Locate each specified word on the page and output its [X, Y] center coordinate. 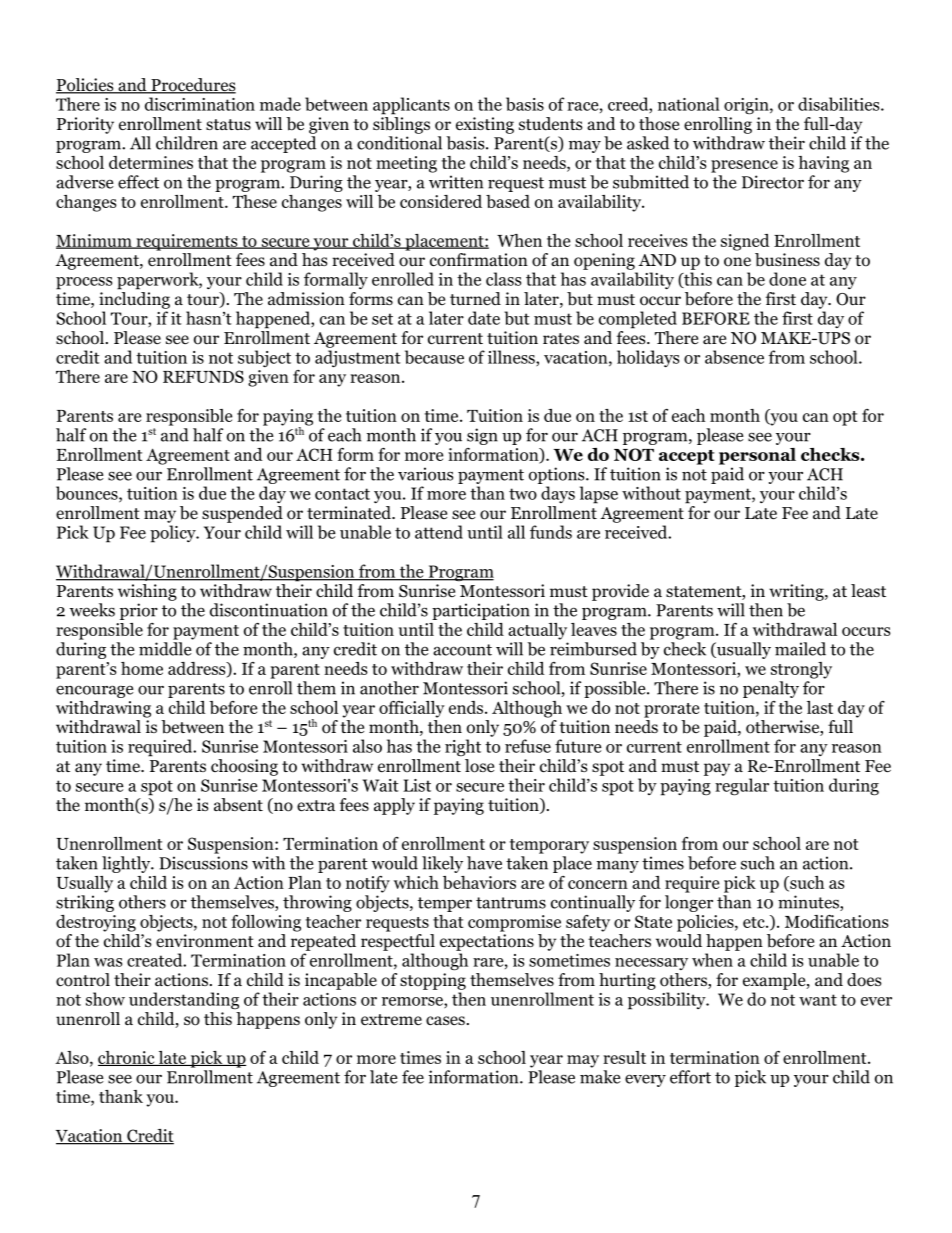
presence [744, 166]
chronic [127, 1058]
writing [797, 592]
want [818, 1000]
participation [481, 611]
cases [445, 1020]
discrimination [200, 104]
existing [485, 125]
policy [174, 534]
